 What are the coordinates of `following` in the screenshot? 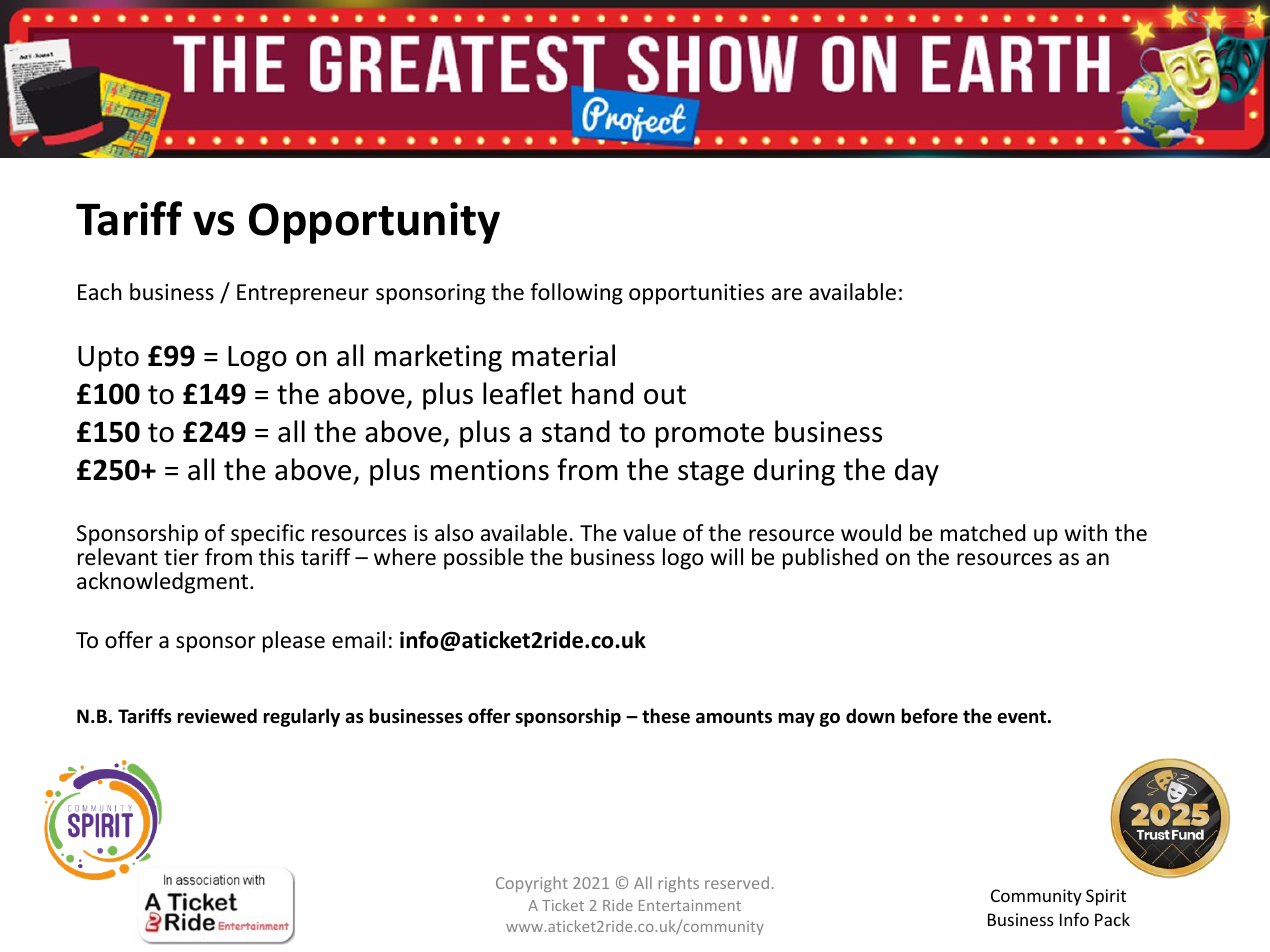 It's located at (576, 294).
